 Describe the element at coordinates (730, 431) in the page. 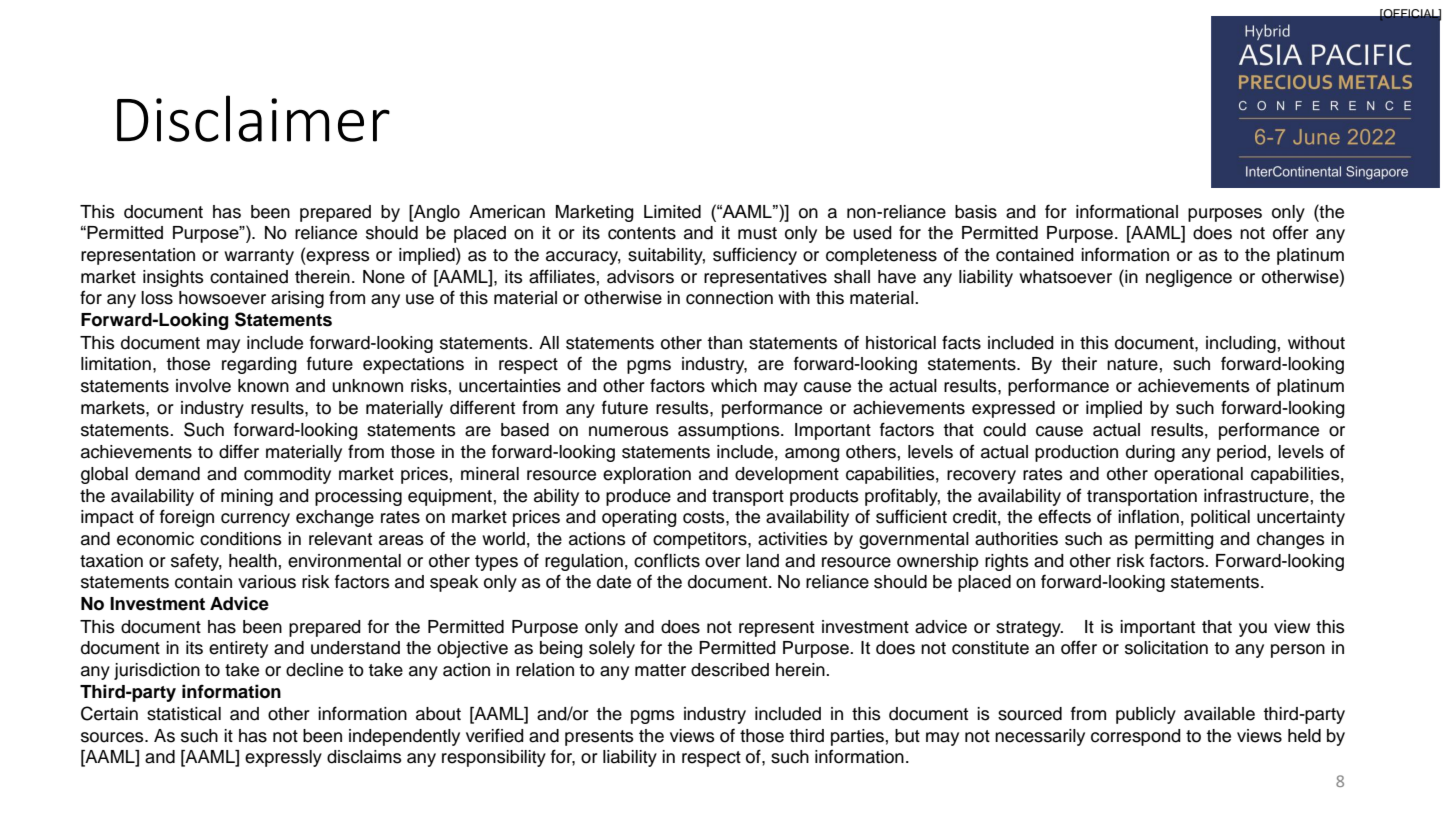

I see `assumptions` at that location.
